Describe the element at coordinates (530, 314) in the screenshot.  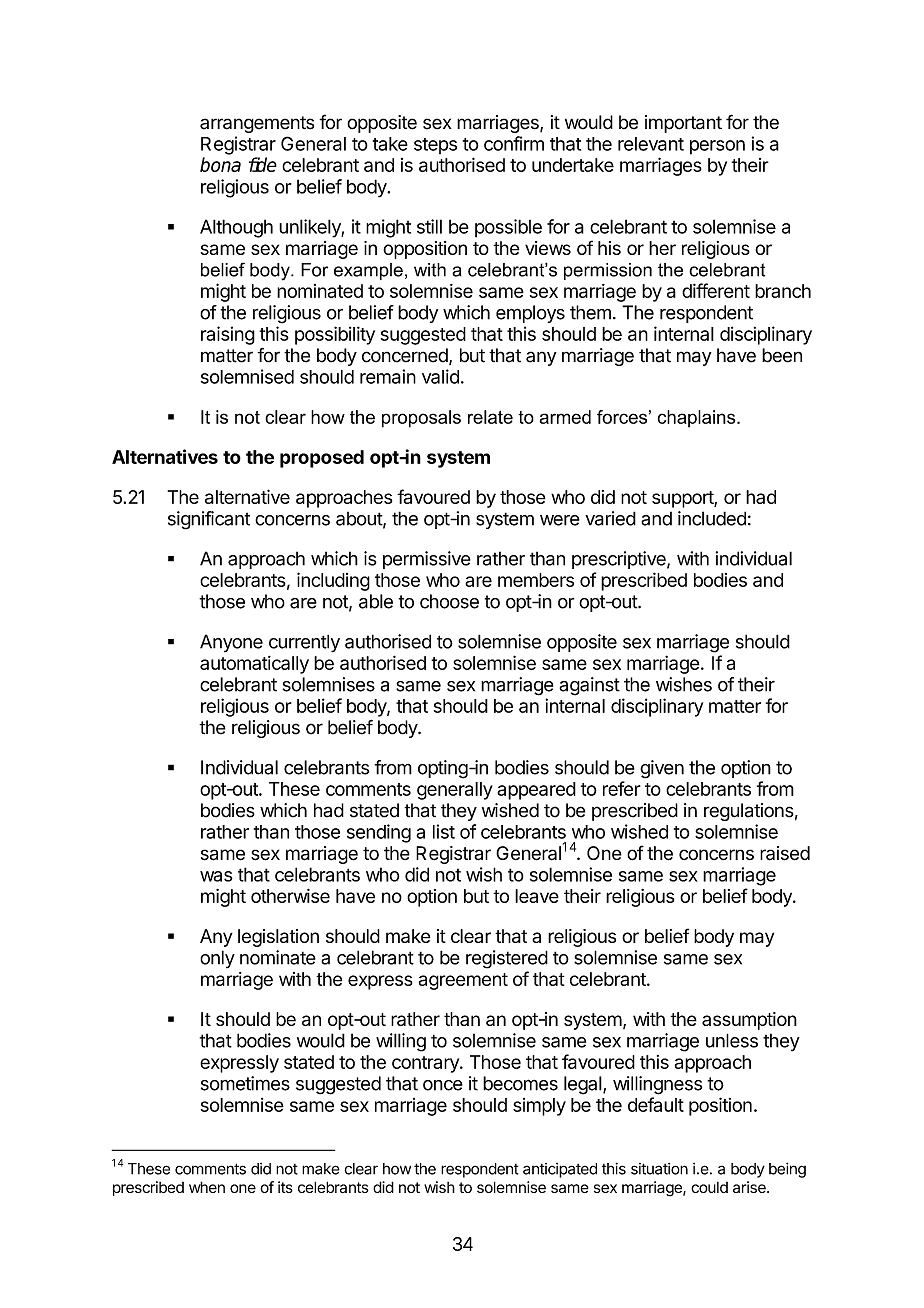
I see `employs` at that location.
